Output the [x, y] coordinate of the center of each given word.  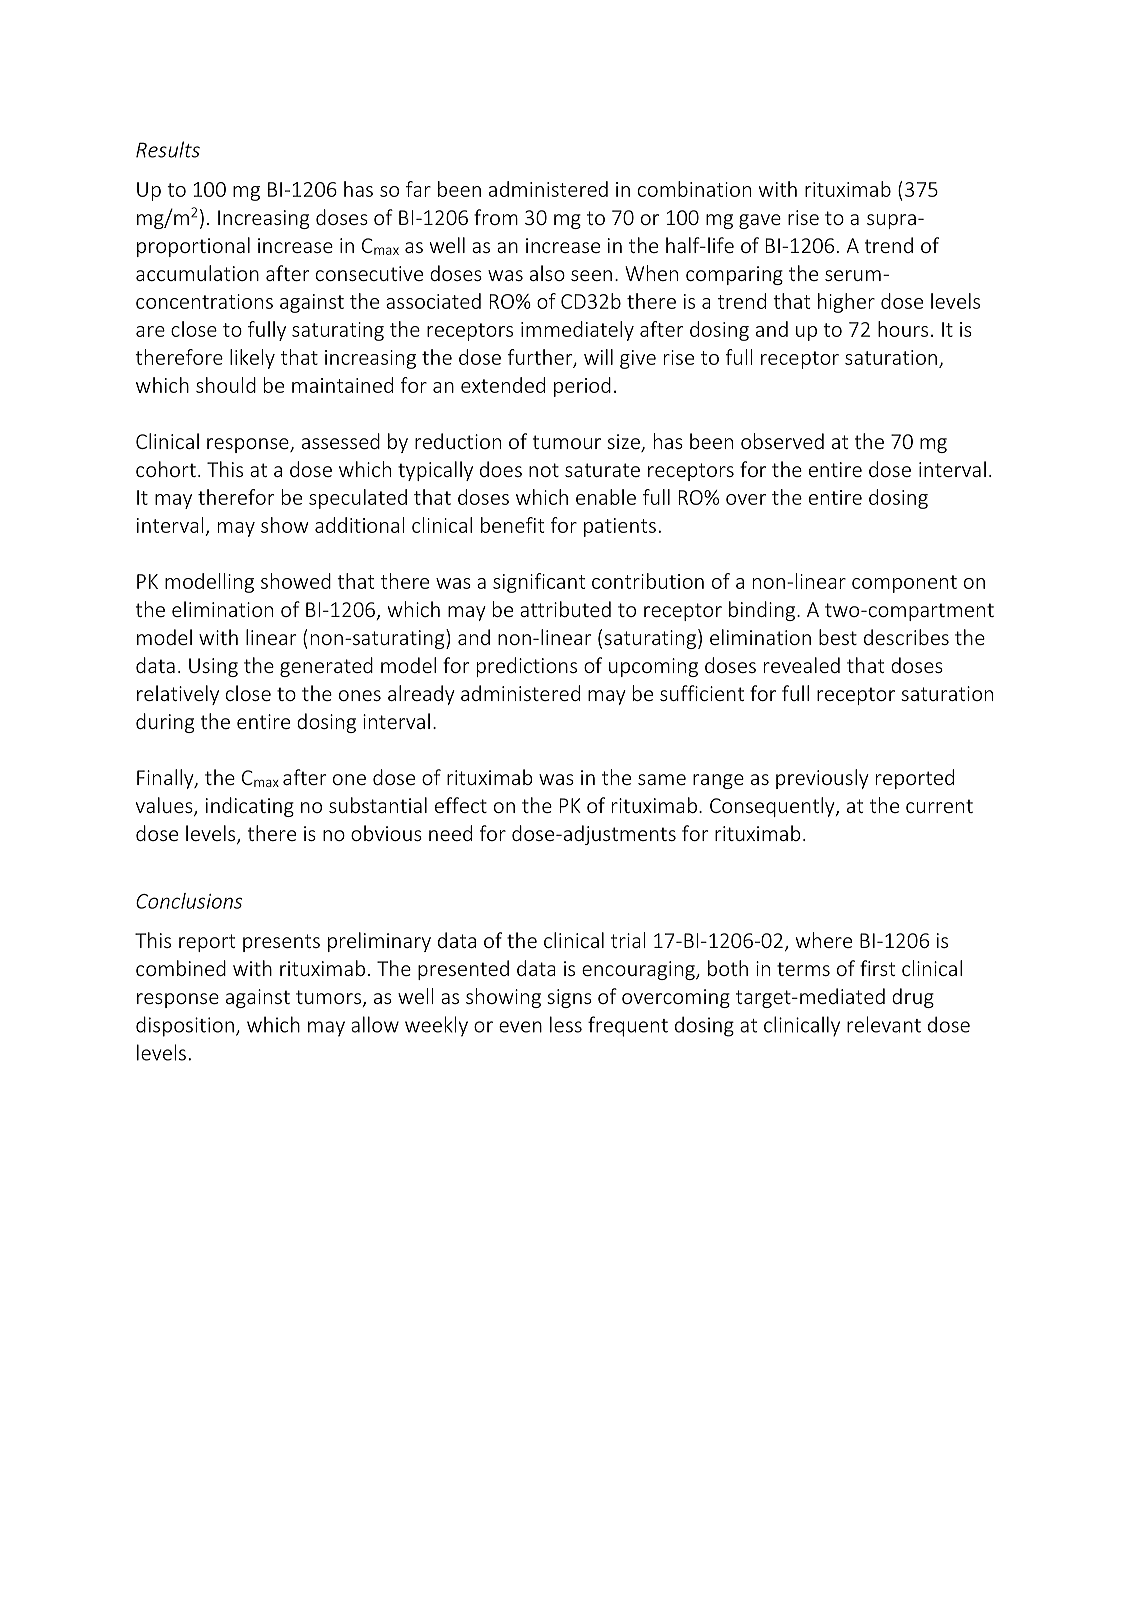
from [496, 217]
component [904, 584]
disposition [185, 1026]
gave [760, 221]
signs [569, 998]
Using [213, 667]
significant [539, 583]
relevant [884, 1024]
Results [168, 149]
